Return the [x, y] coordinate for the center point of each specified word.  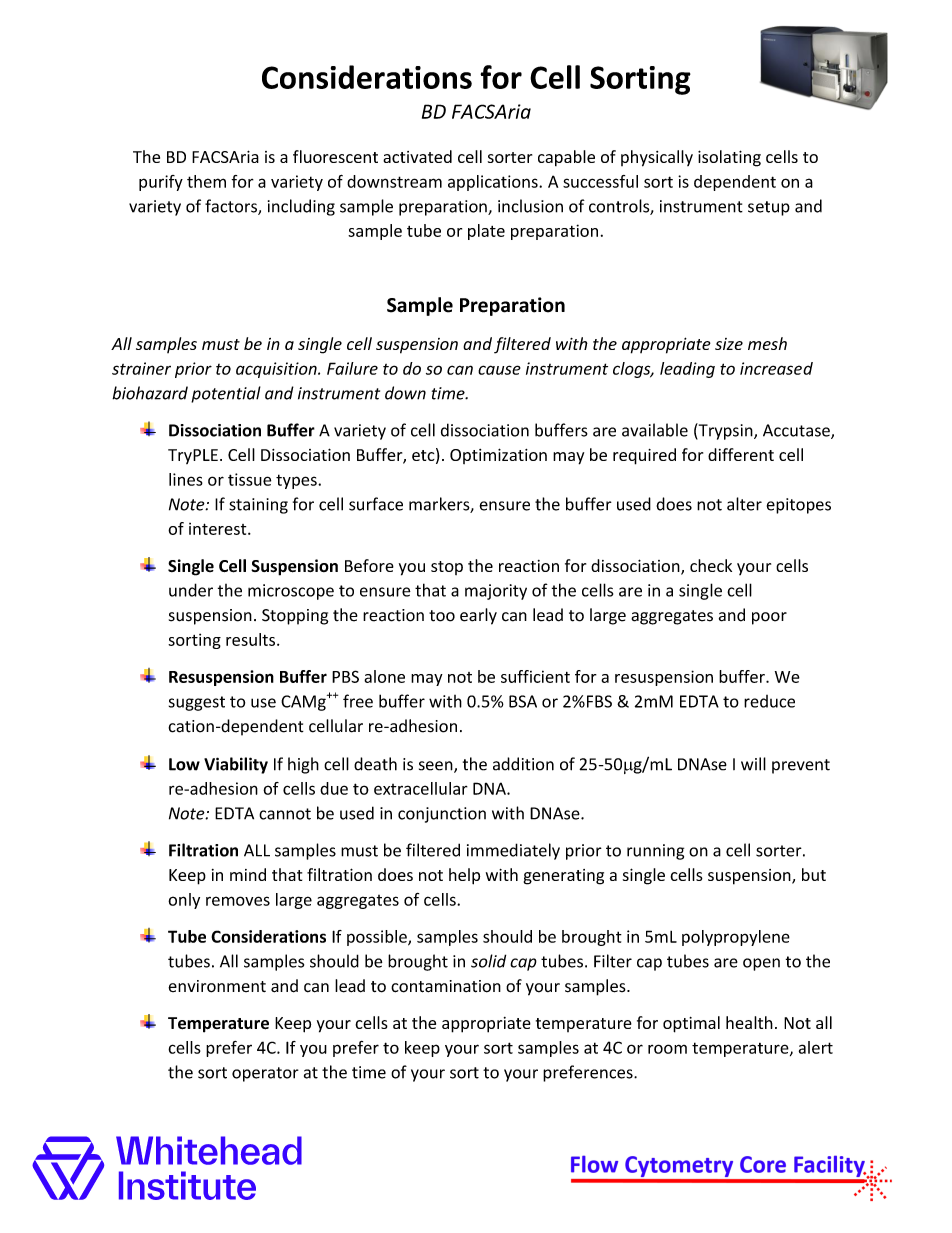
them [206, 181]
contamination [446, 986]
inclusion [530, 206]
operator [265, 1074]
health [749, 1022]
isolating [729, 158]
